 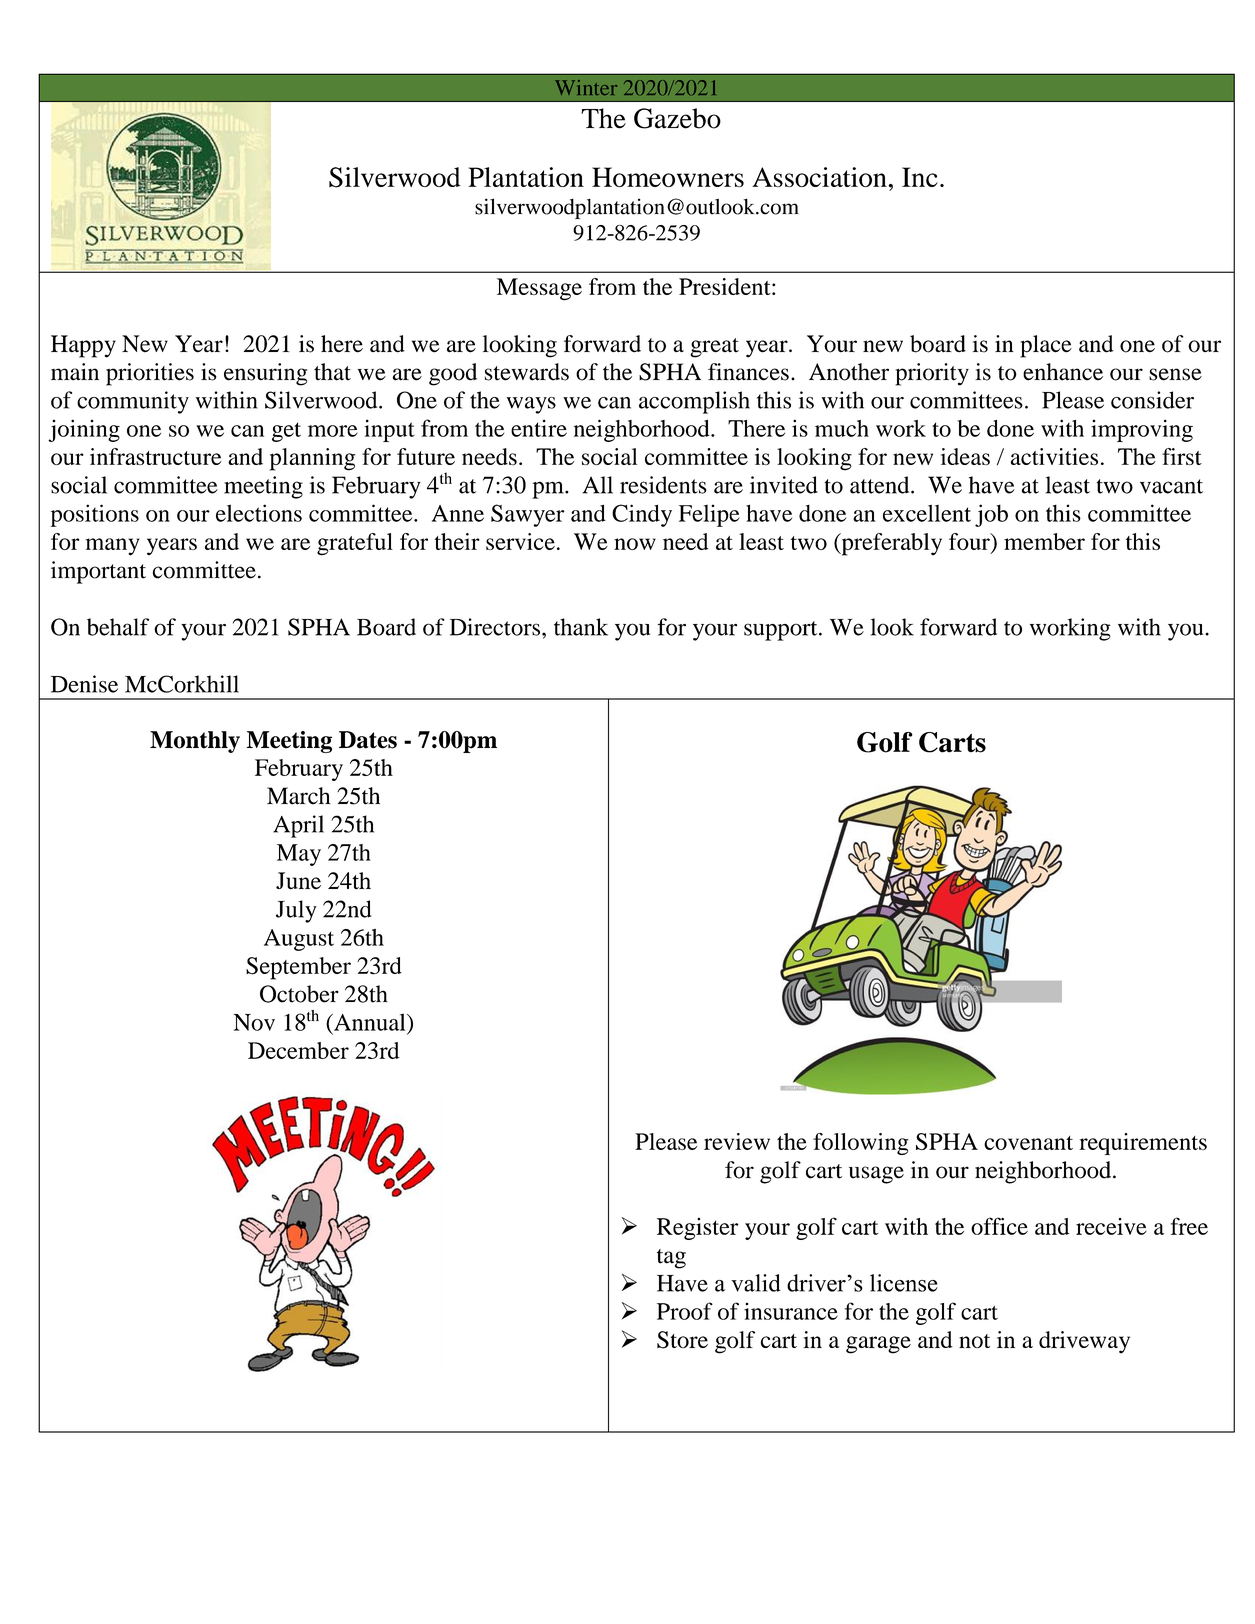 What do you see at coordinates (1084, 1342) in the screenshot?
I see `driveway` at bounding box center [1084, 1342].
